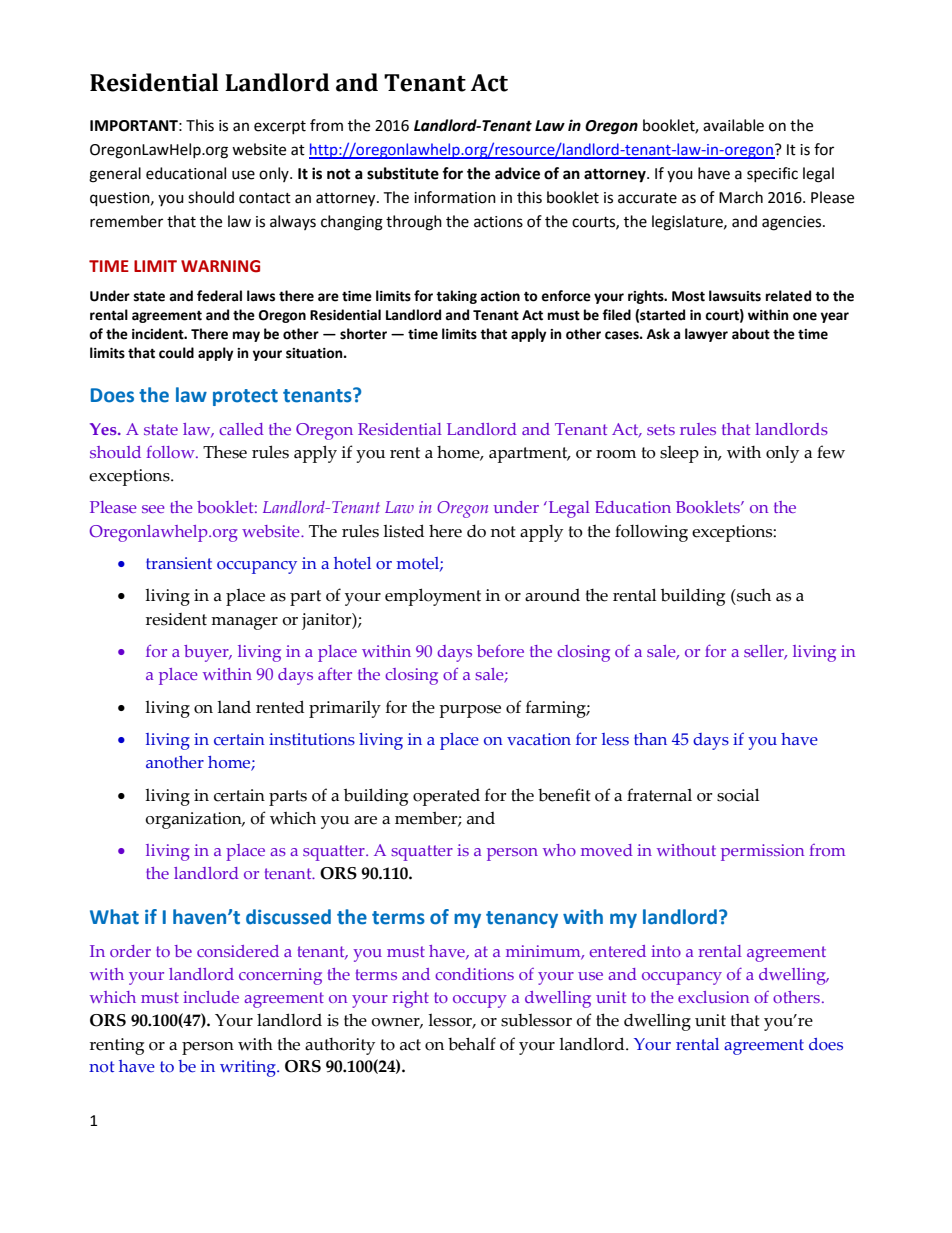 Image resolution: width=952 pixels, height=1233 pixels. What do you see at coordinates (772, 174) in the document?
I see `specific` at bounding box center [772, 174].
